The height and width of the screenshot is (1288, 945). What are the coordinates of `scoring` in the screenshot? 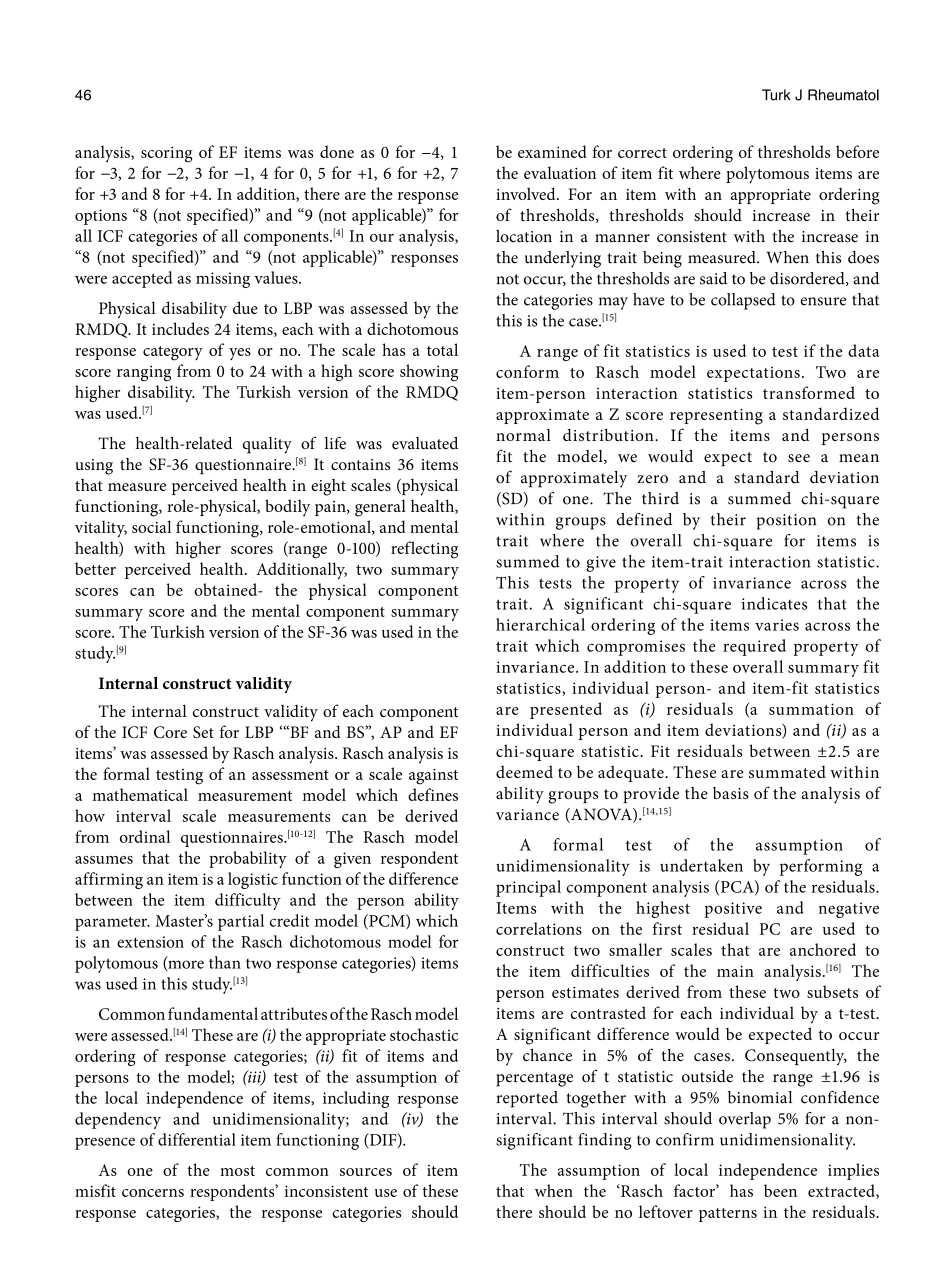 It's located at (167, 154).
